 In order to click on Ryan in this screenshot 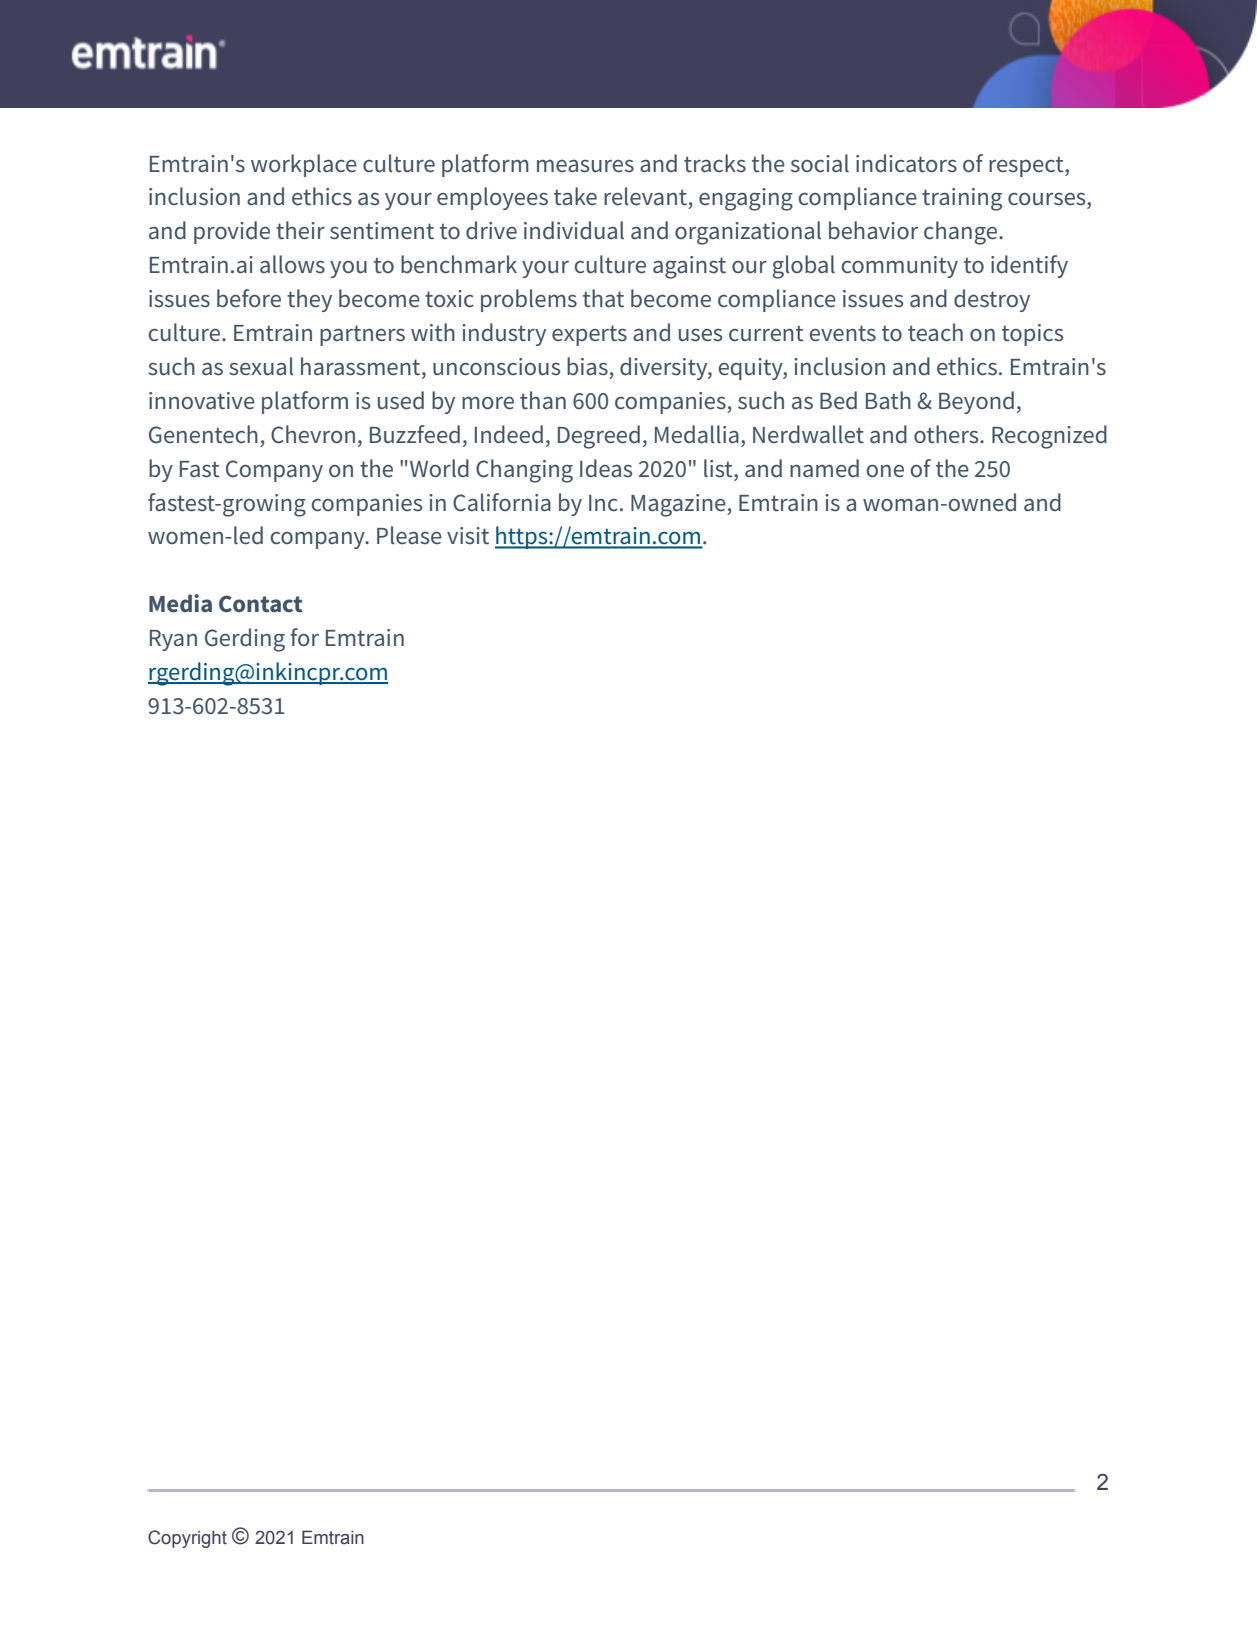, I will do `click(173, 640)`.
